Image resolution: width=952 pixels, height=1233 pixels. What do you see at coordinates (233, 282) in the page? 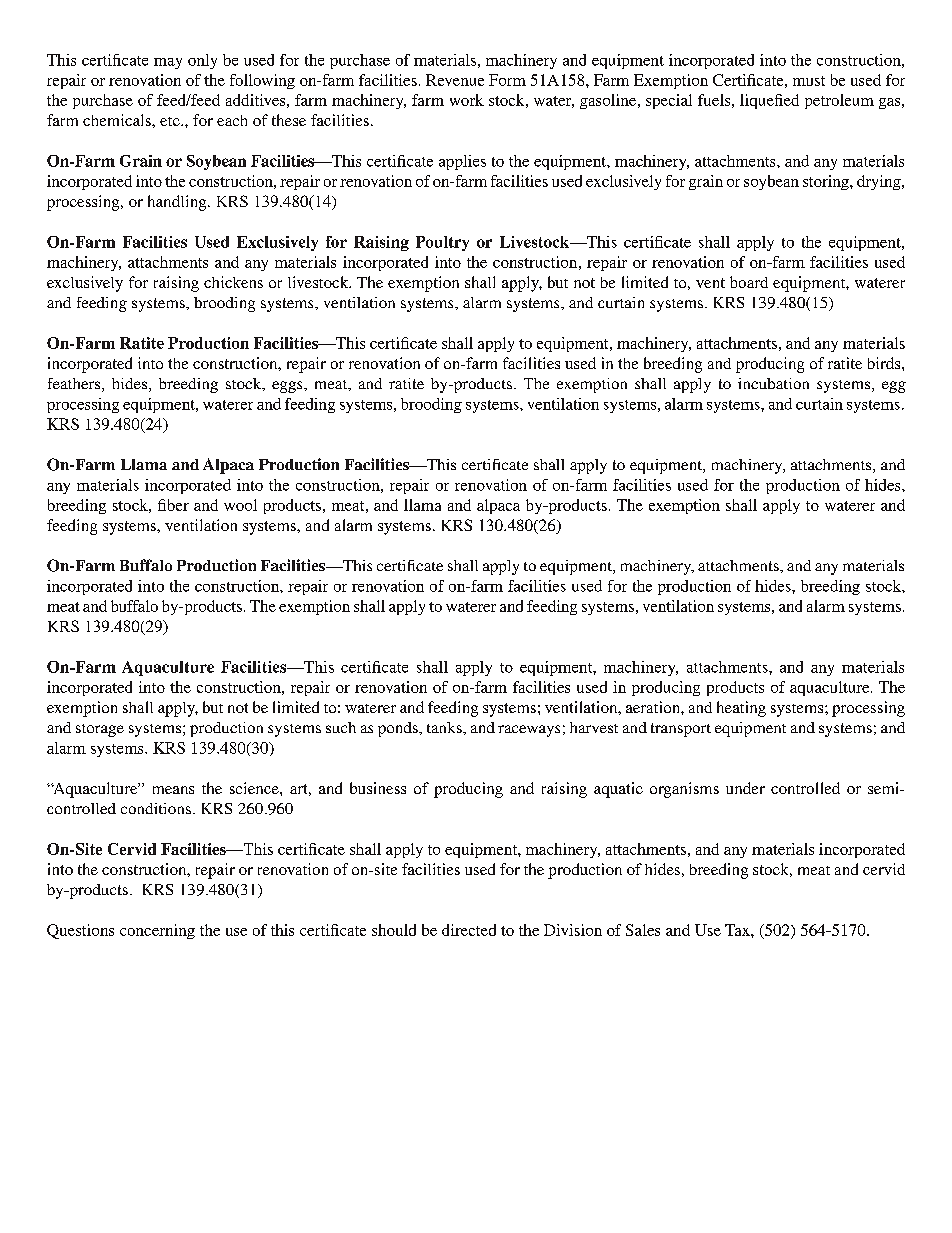
I see `chickens` at bounding box center [233, 282].
